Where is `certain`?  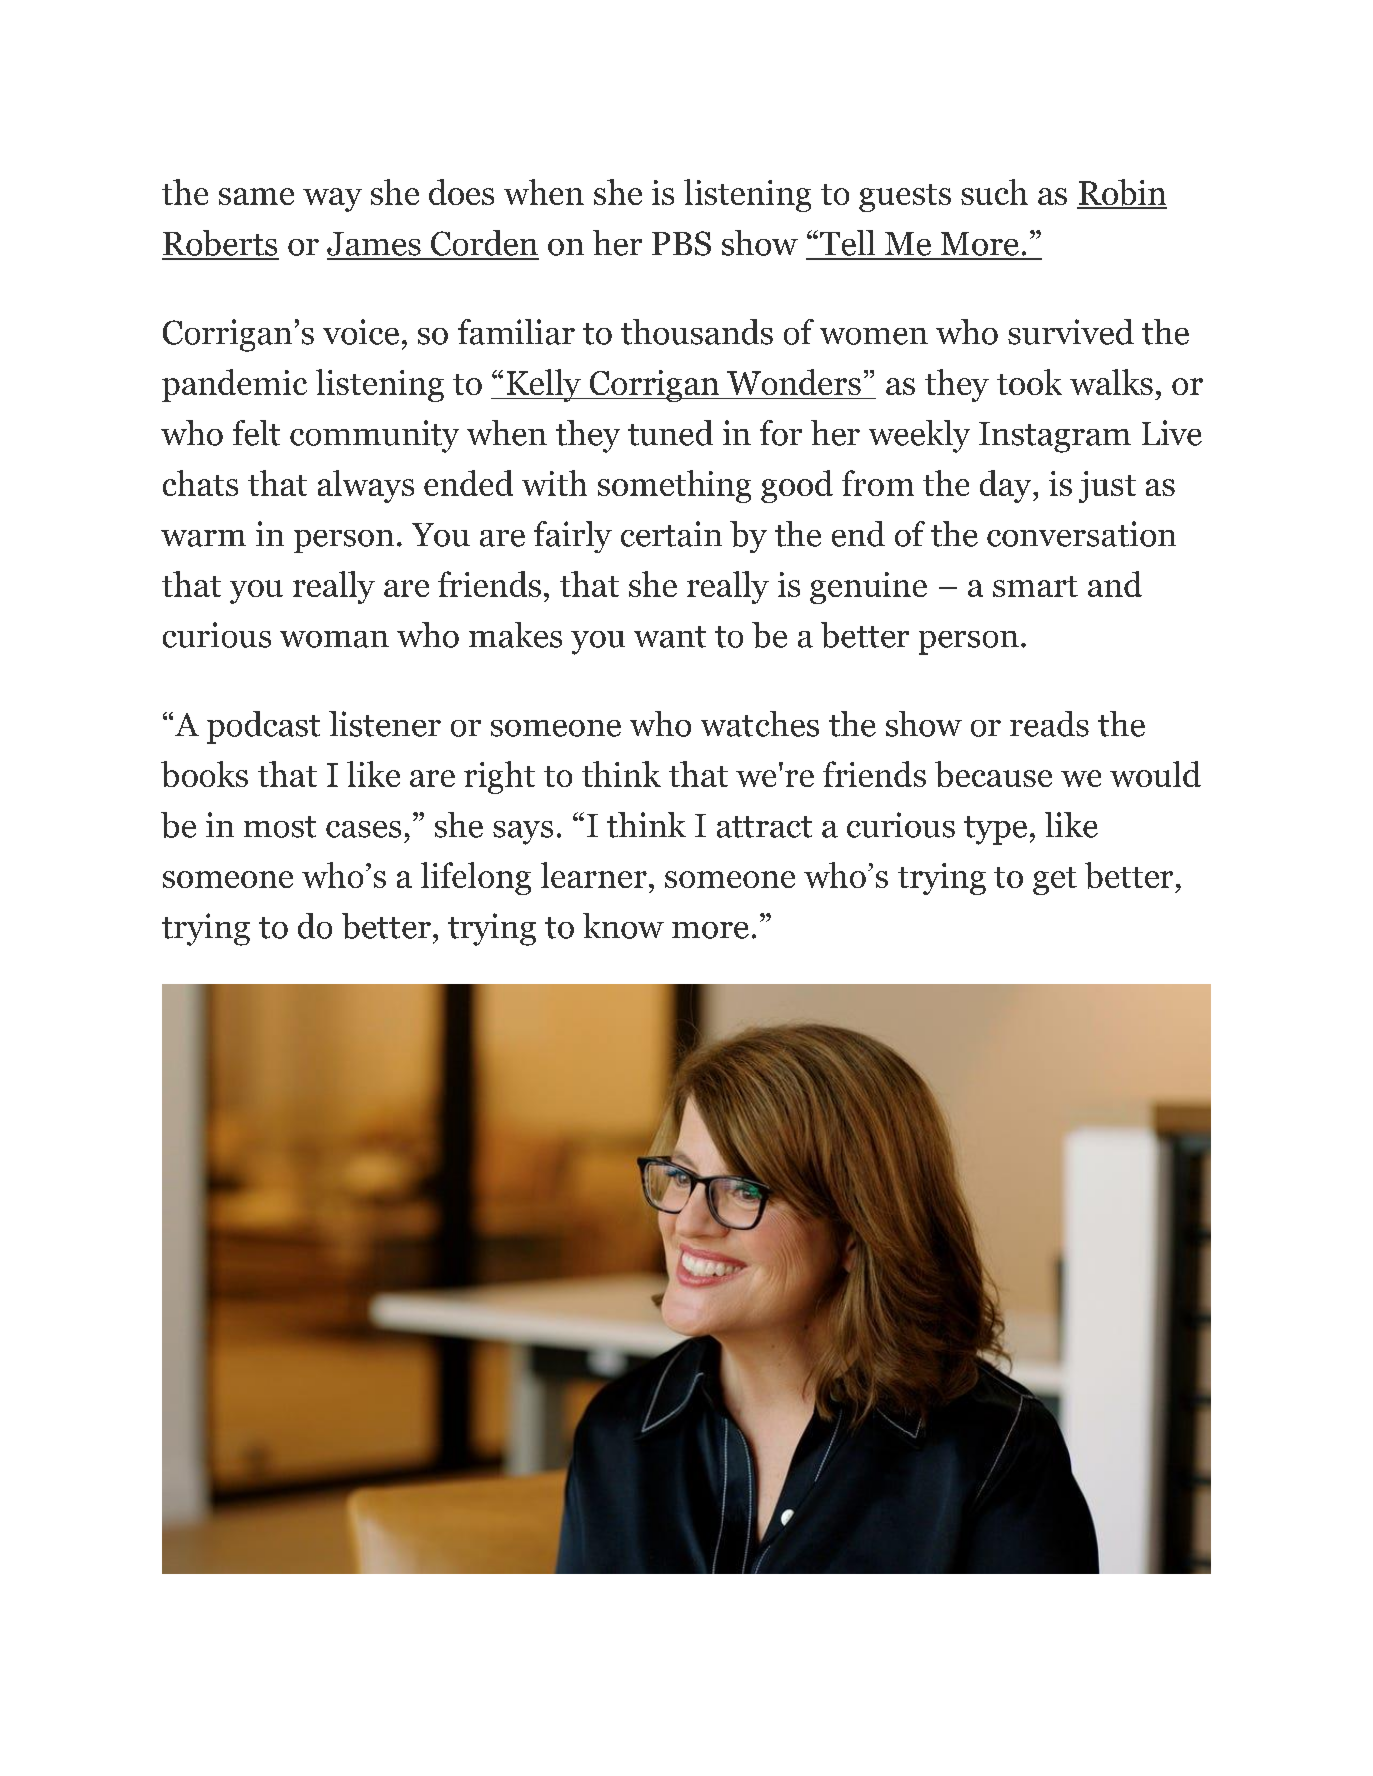
certain is located at coordinates (671, 534).
